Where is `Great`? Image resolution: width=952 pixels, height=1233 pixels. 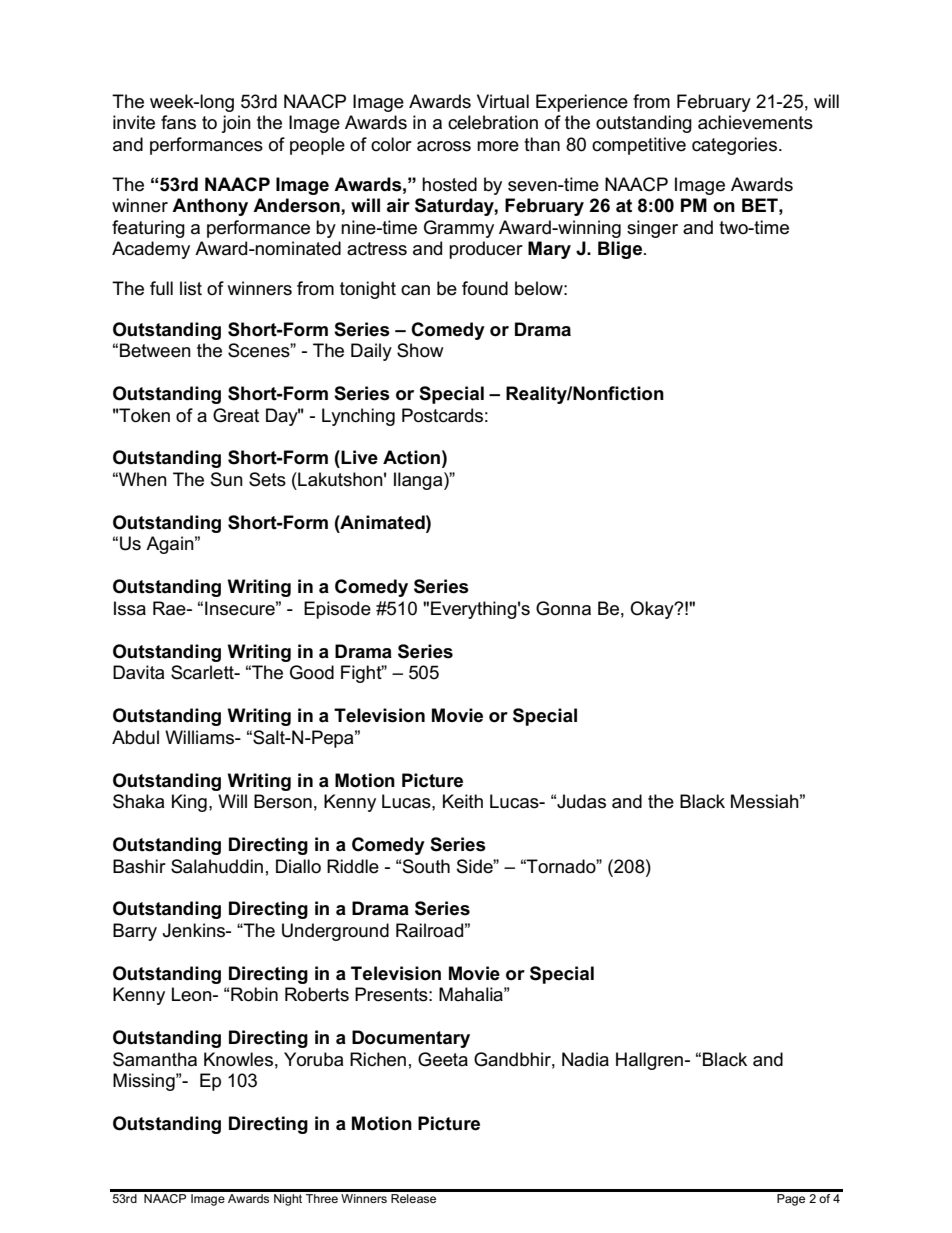
Great is located at coordinates (236, 415).
